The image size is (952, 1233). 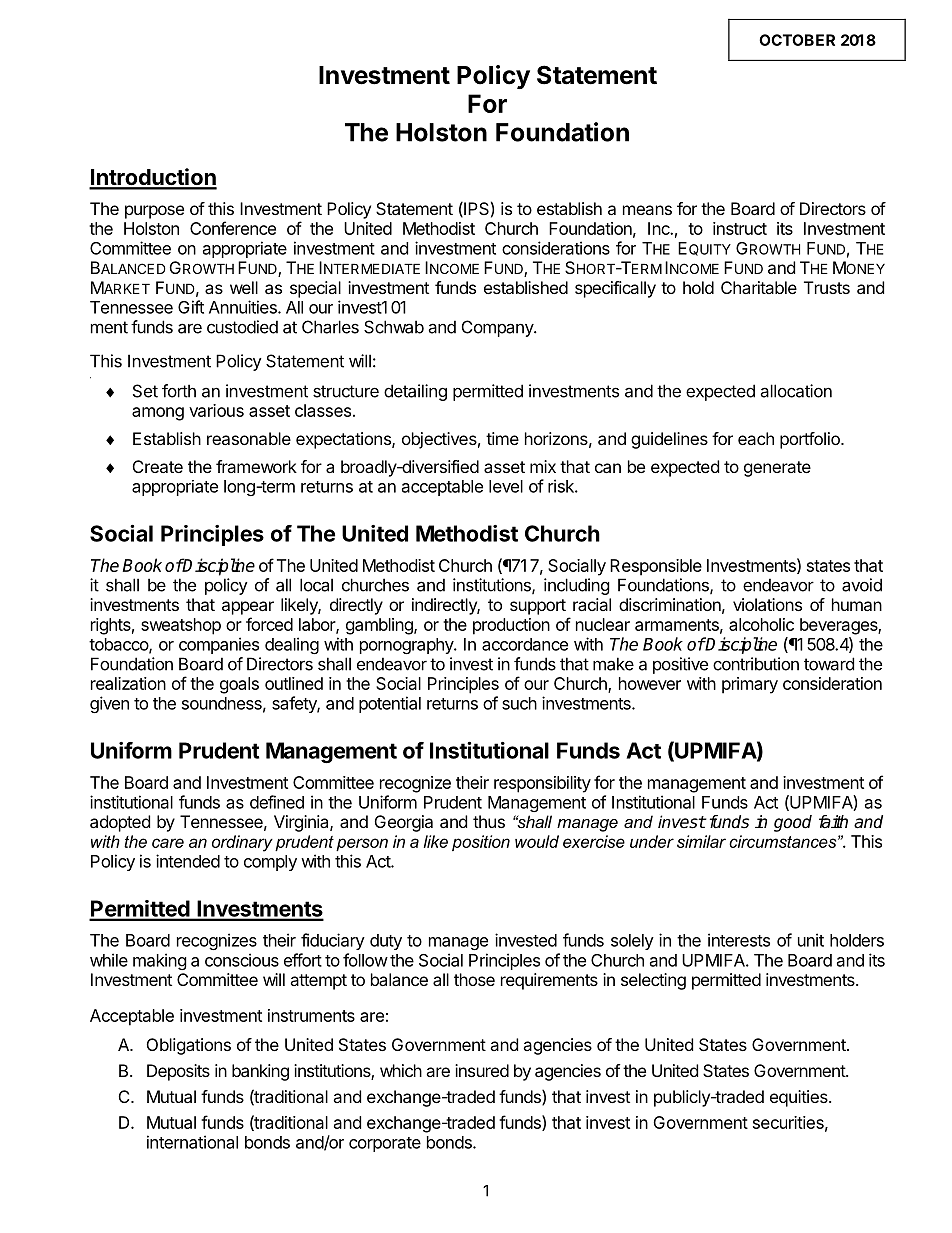 What do you see at coordinates (797, 40) in the screenshot?
I see `OCTOBER` at bounding box center [797, 40].
